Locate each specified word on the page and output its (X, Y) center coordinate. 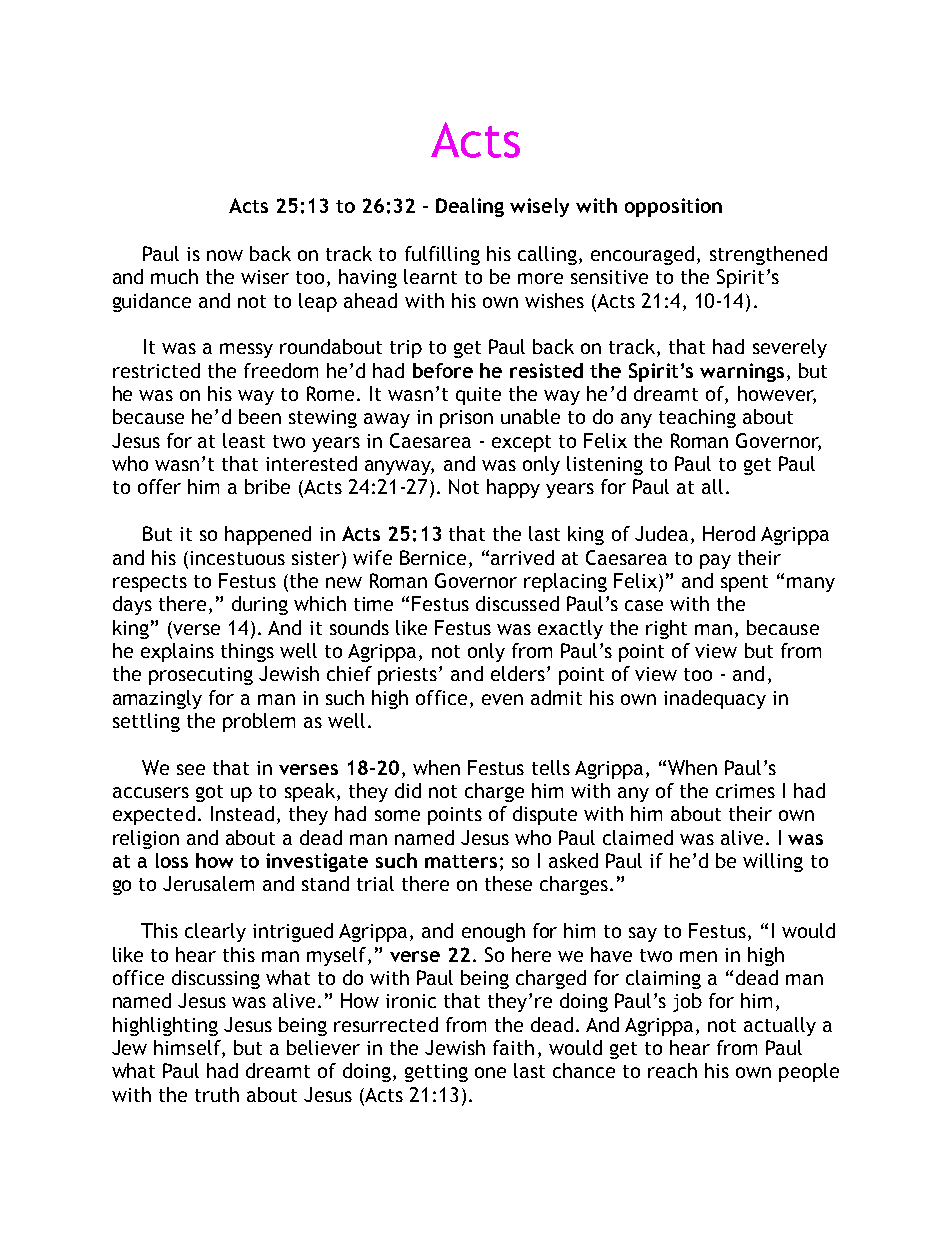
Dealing (470, 207)
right (666, 629)
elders (518, 673)
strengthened (768, 255)
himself (188, 1049)
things (247, 652)
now (225, 255)
